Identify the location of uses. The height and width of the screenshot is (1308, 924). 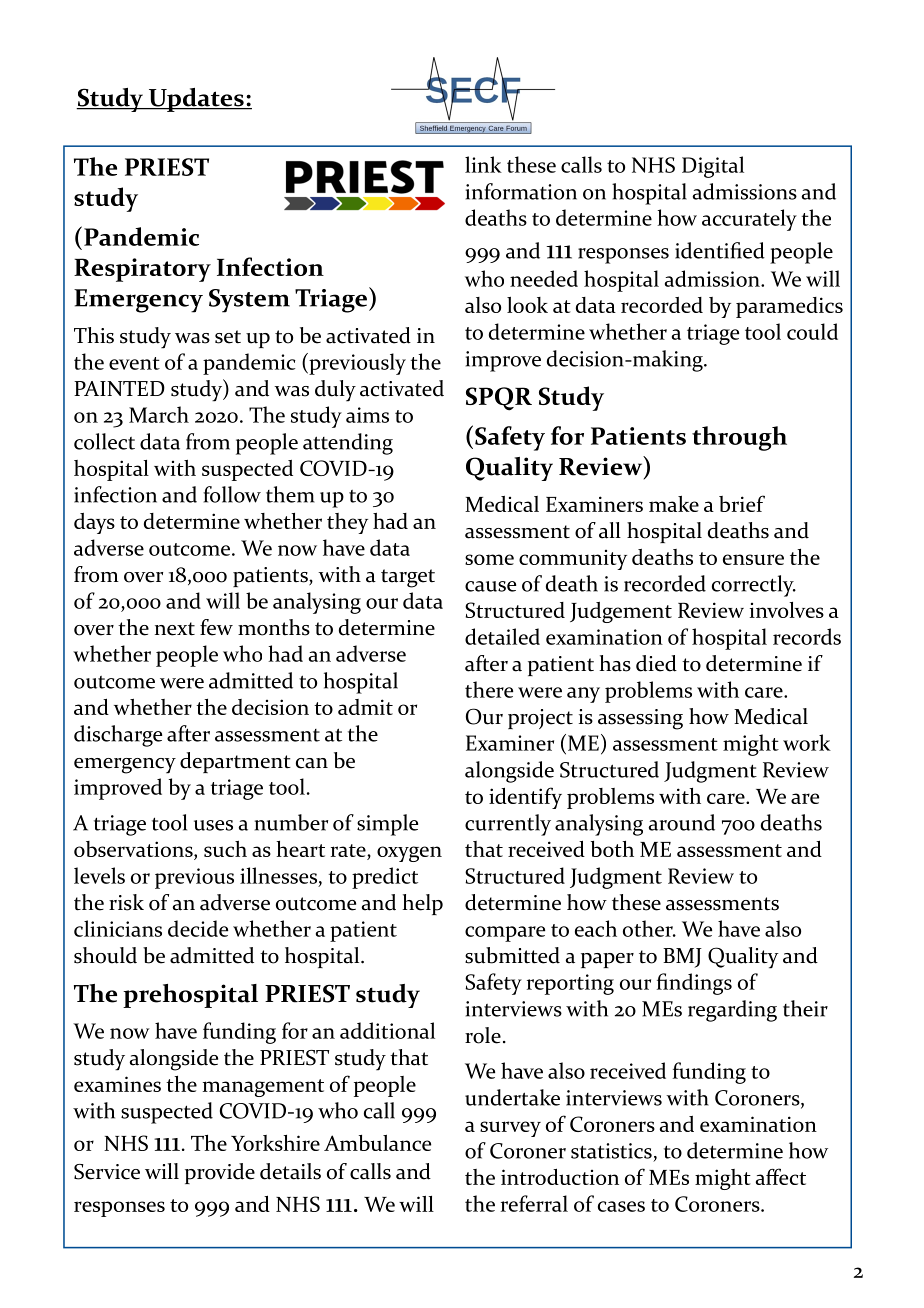
(213, 825).
